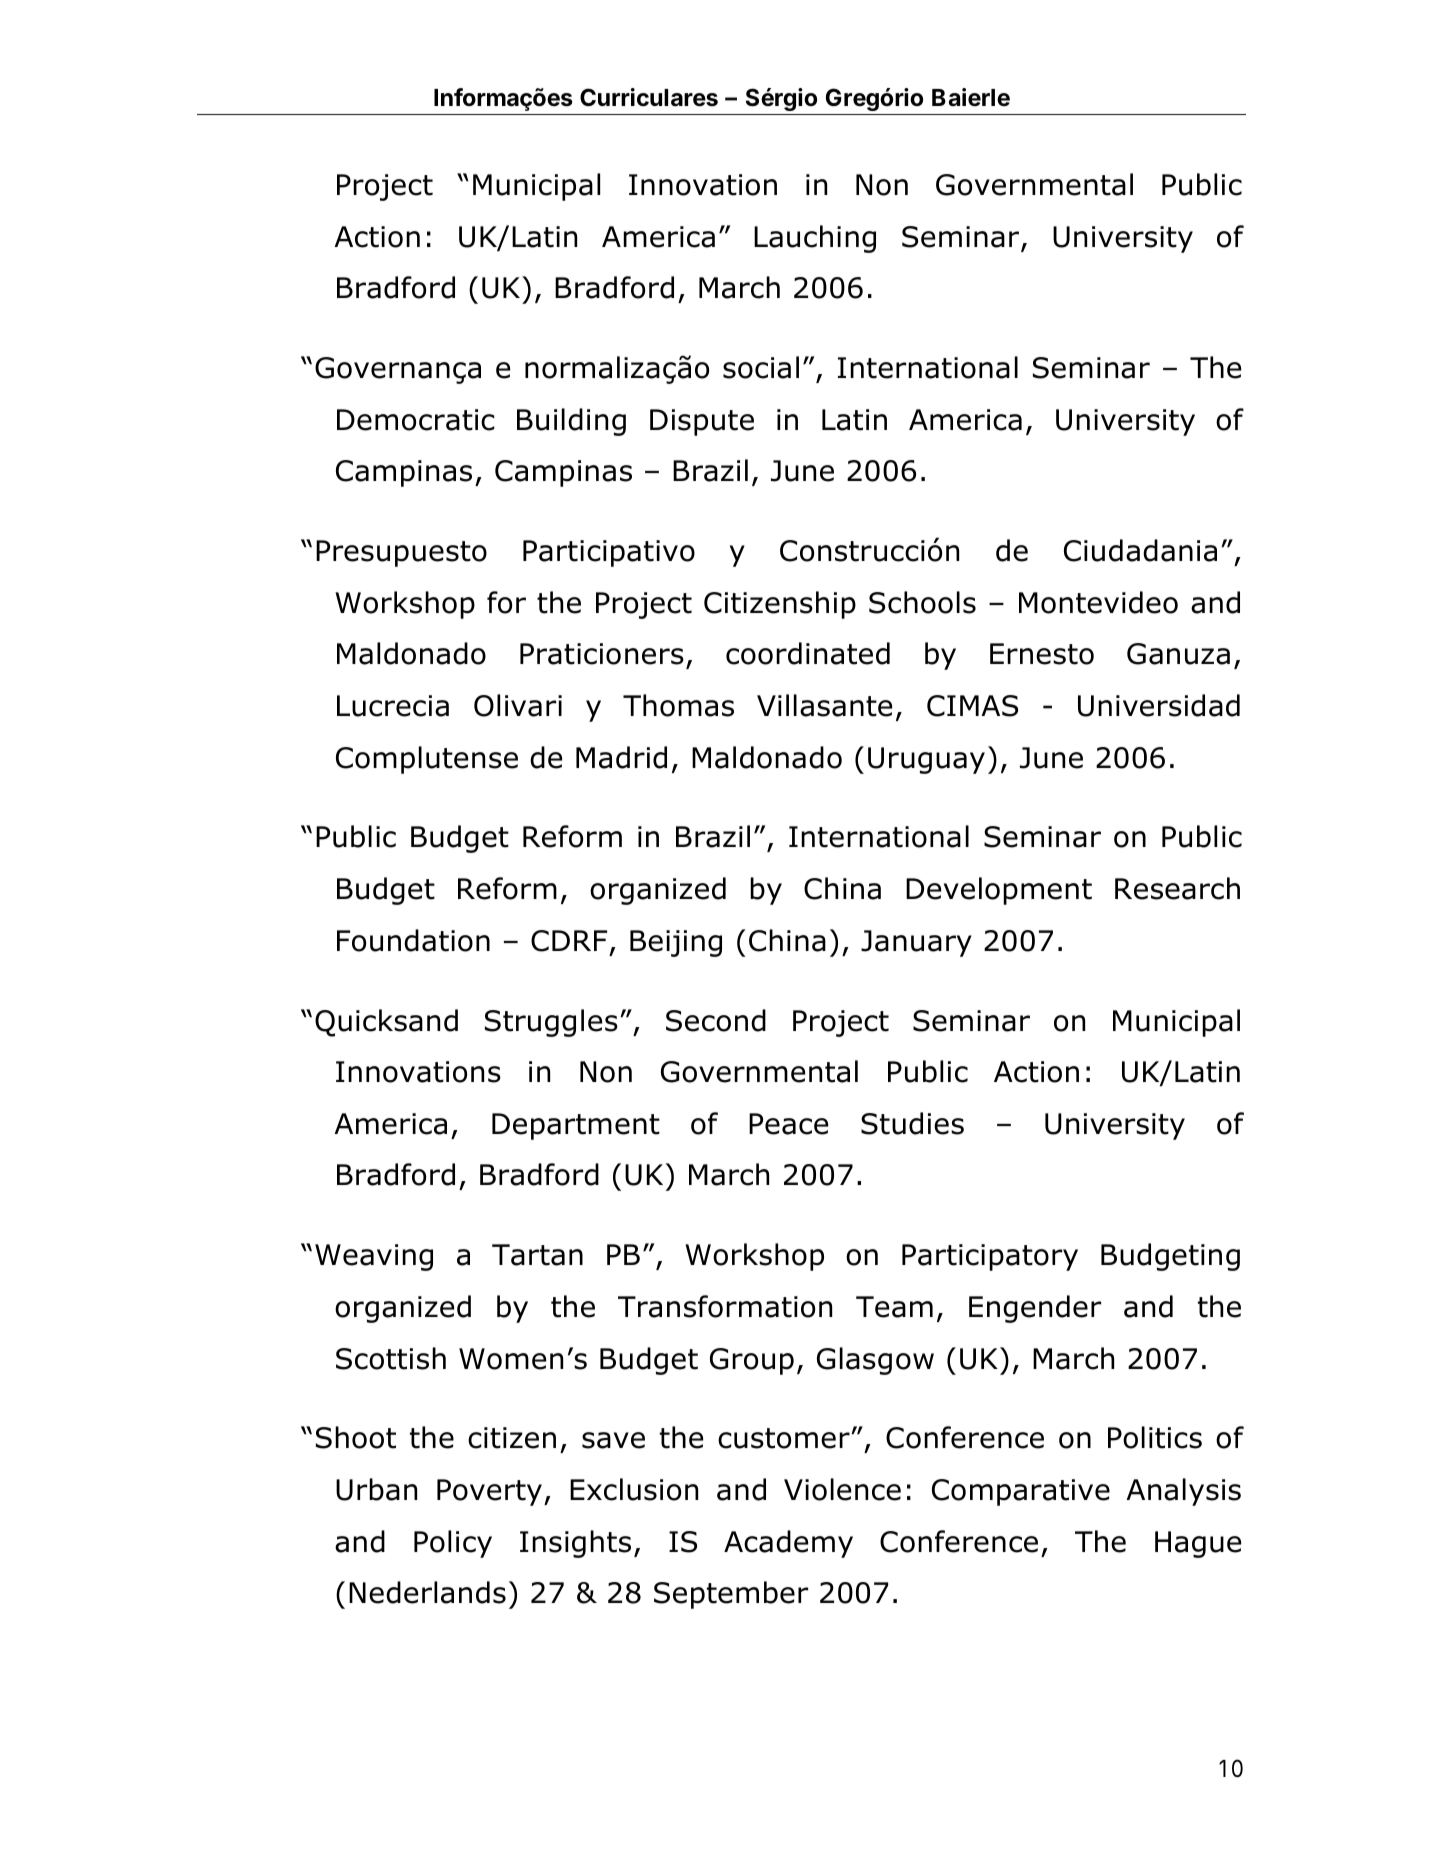 The height and width of the document is (1868, 1443). What do you see at coordinates (808, 653) in the document?
I see `coordinated` at bounding box center [808, 653].
